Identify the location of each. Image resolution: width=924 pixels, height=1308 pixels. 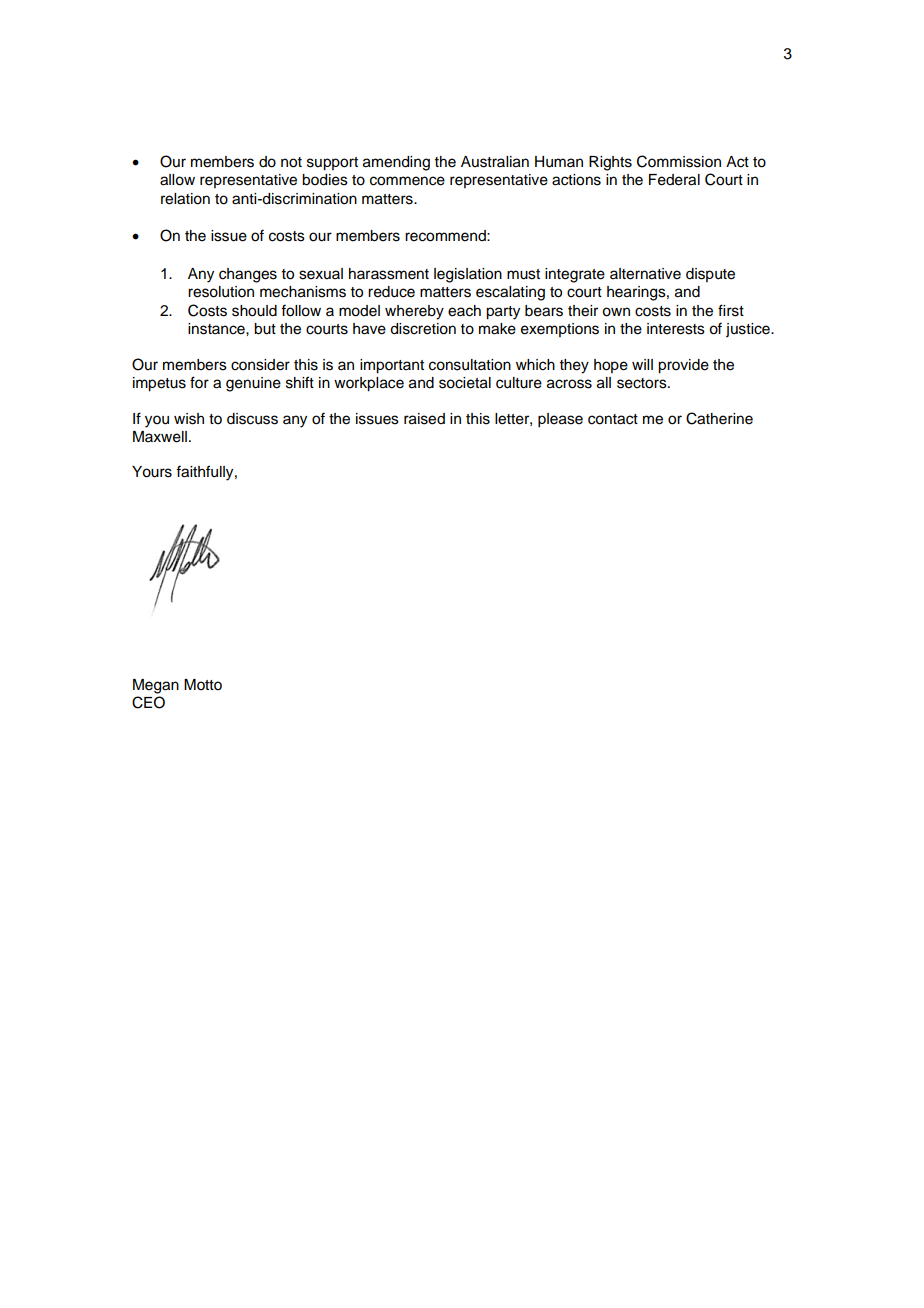
(464, 311).
